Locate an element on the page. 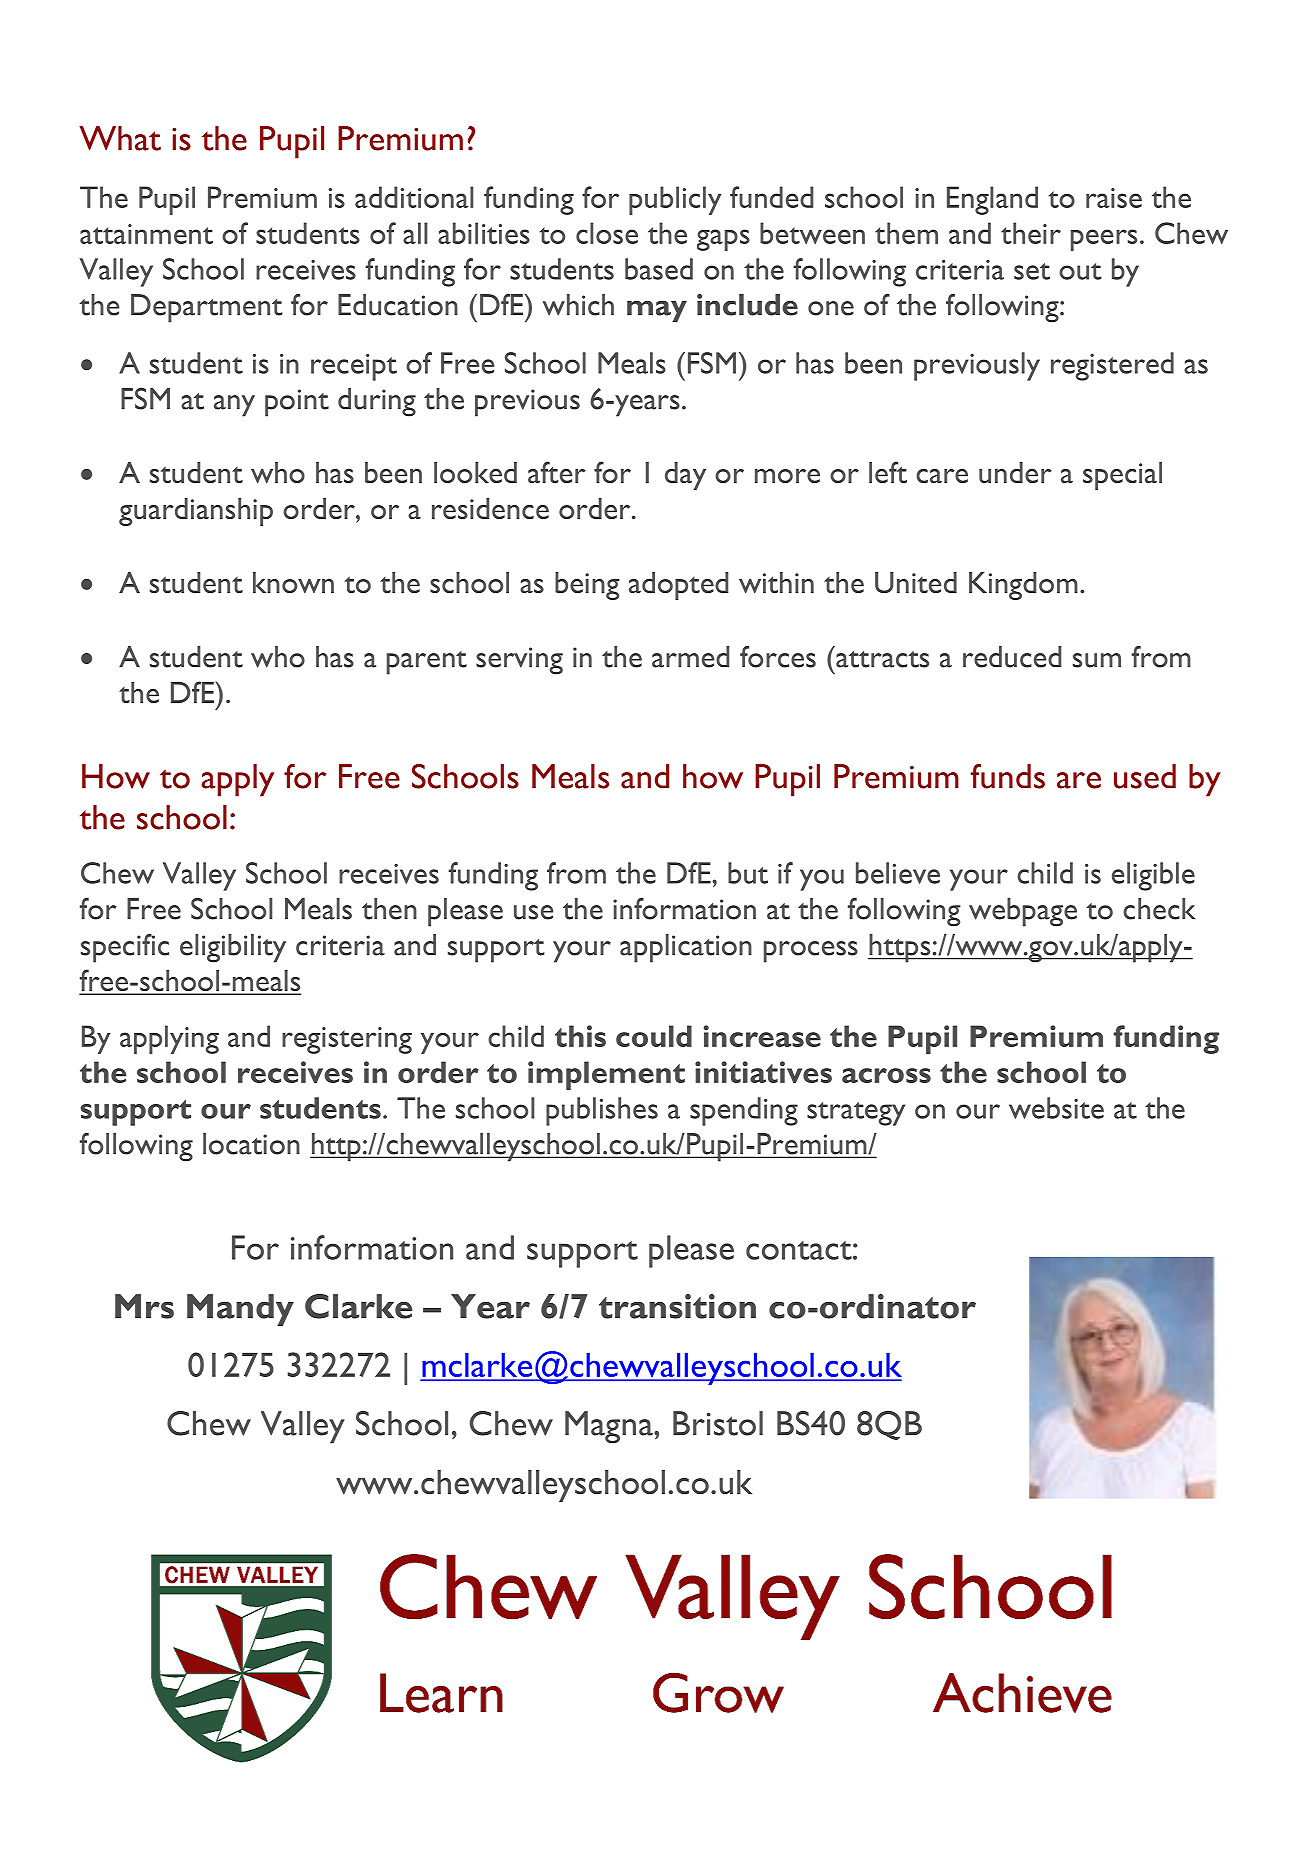 The image size is (1314, 1858). application is located at coordinates (686, 948).
